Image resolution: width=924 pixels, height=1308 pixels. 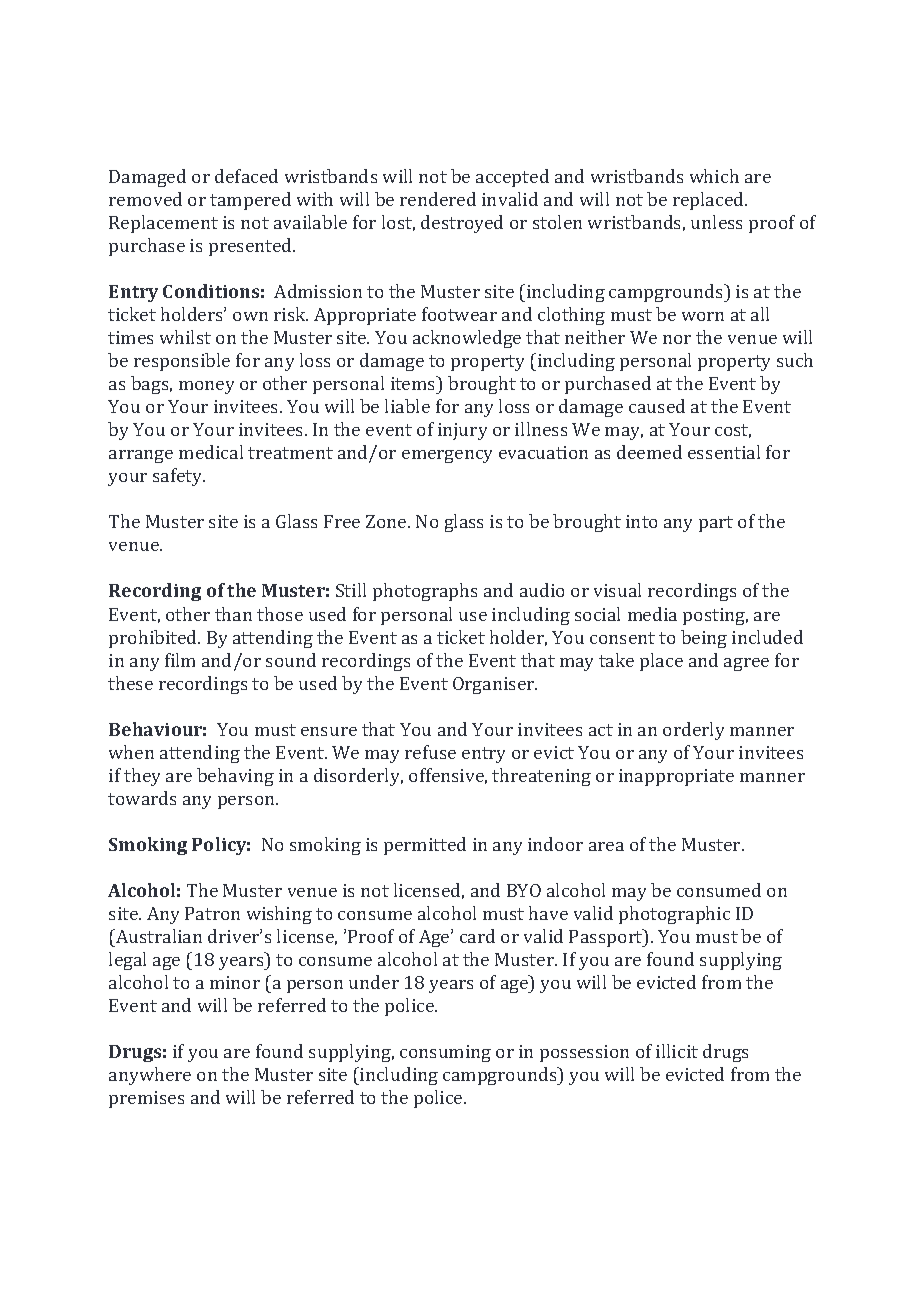 What do you see at coordinates (425, 592) in the screenshot?
I see `photographs` at bounding box center [425, 592].
